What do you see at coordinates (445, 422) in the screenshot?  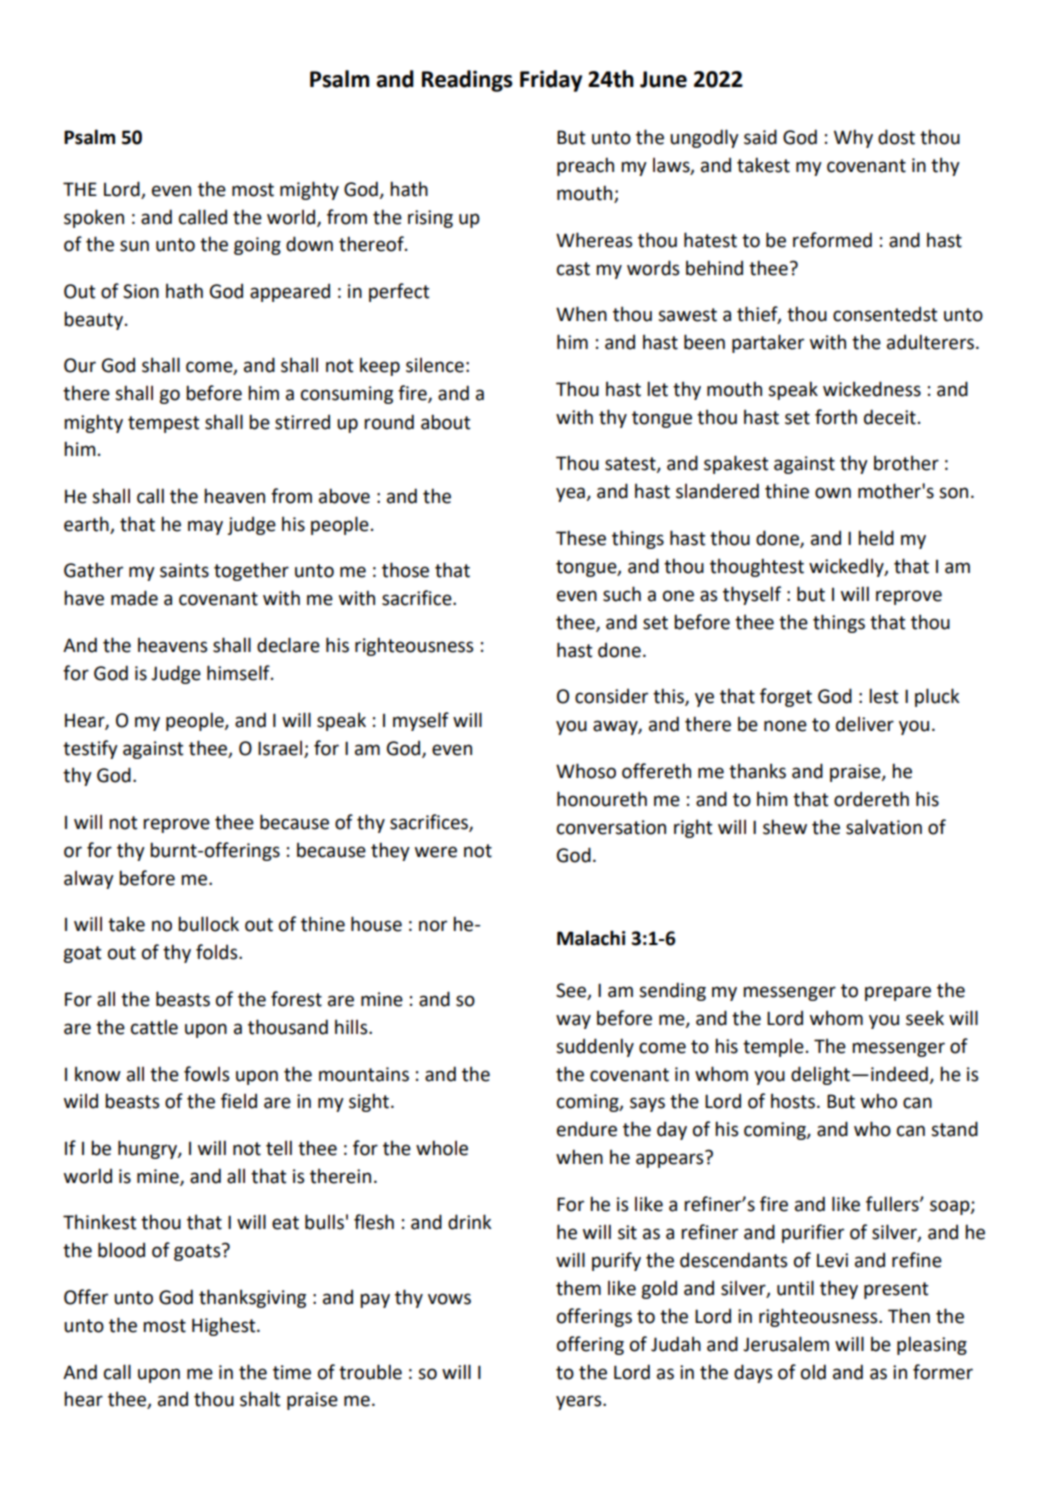 I see `about` at bounding box center [445, 422].
